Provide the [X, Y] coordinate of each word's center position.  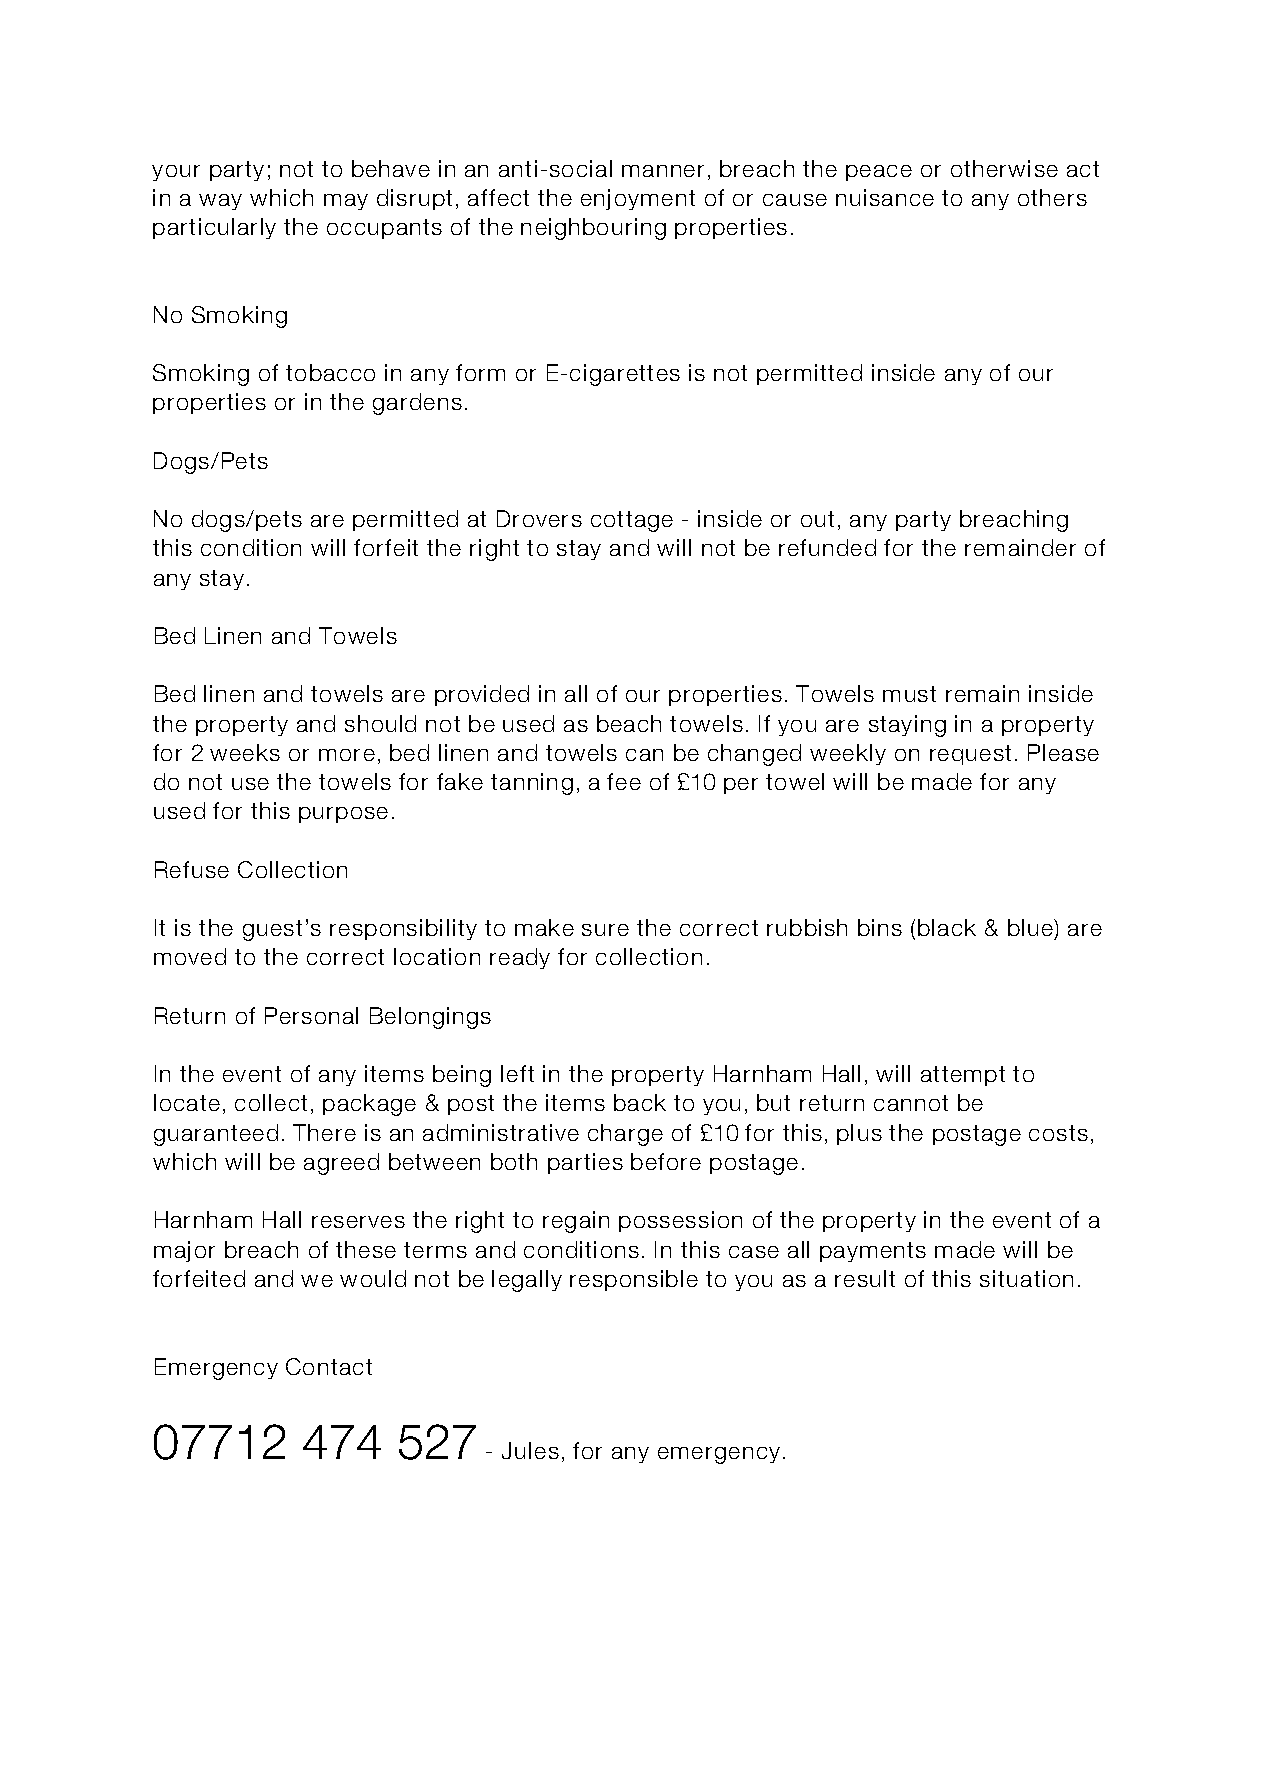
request [970, 755]
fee [624, 781]
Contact [329, 1366]
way [220, 202]
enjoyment [638, 199]
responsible [634, 1280]
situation [1026, 1278]
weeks [245, 752]
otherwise [1004, 168]
